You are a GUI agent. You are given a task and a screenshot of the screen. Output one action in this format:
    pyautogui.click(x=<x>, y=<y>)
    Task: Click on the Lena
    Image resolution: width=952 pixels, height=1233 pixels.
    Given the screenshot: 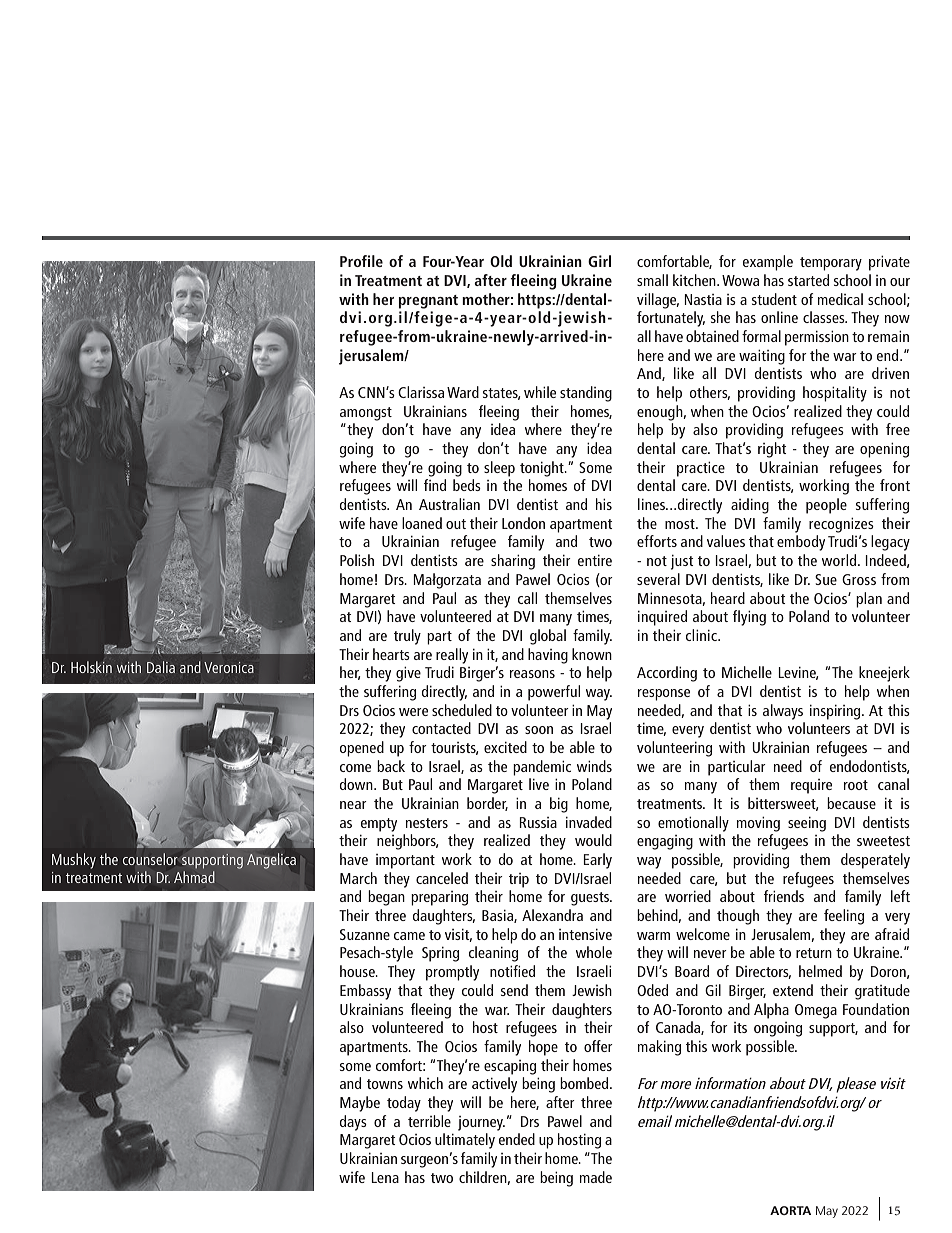 What is the action you would take?
    pyautogui.click(x=385, y=1177)
